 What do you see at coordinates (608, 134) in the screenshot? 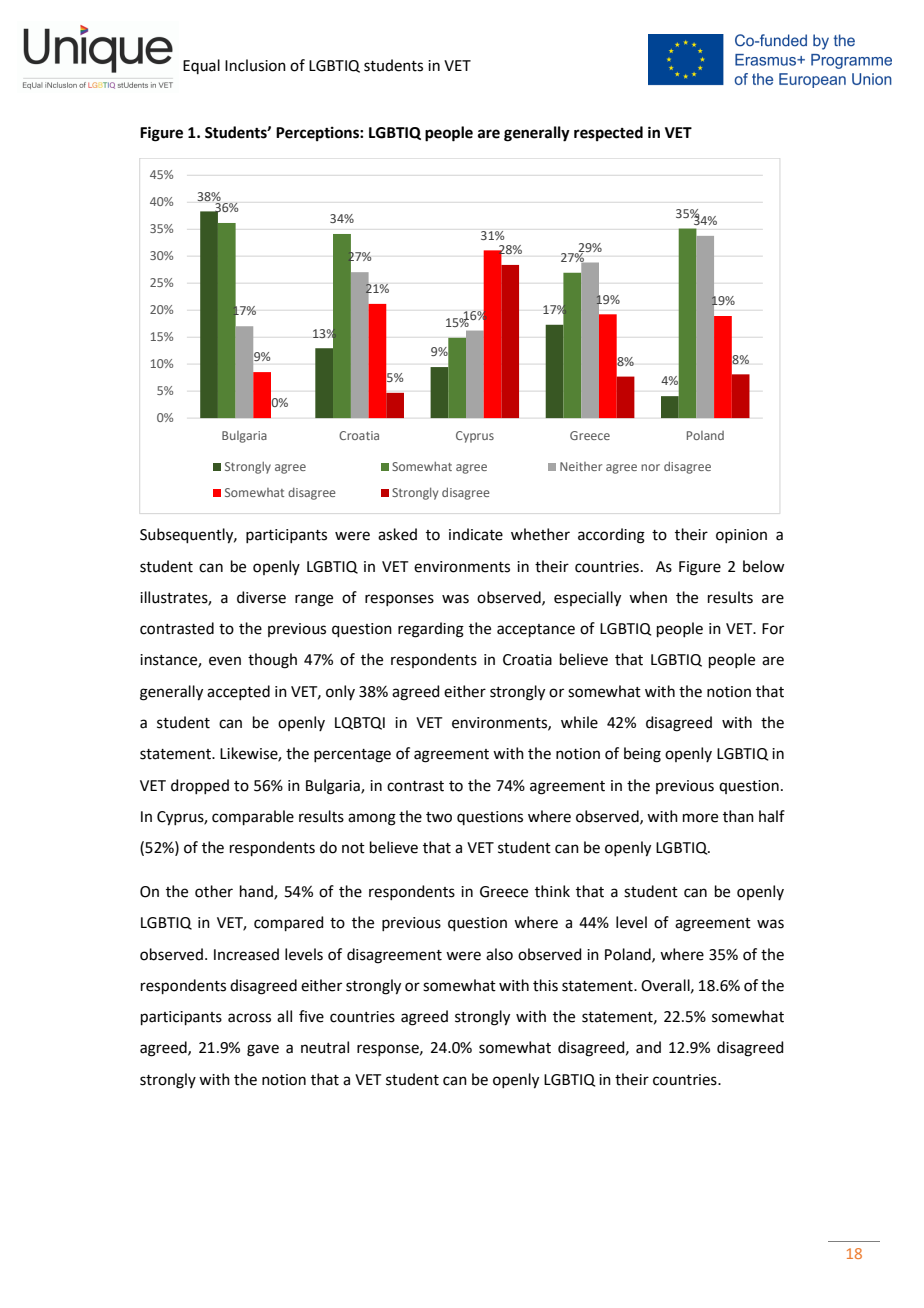
I see `respected` at bounding box center [608, 134].
